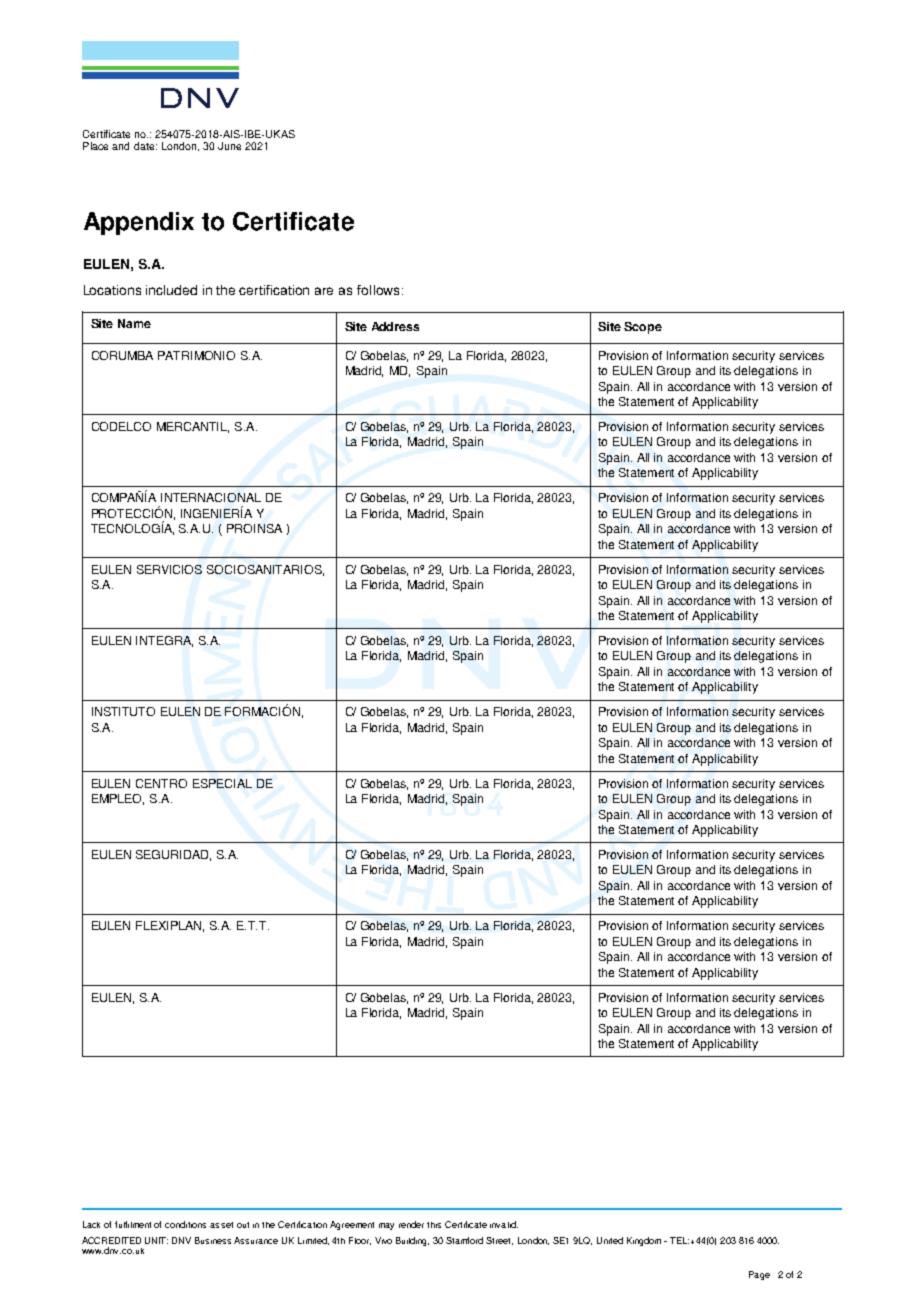  What do you see at coordinates (169, 569) in the screenshot?
I see `SERVICIOS` at bounding box center [169, 569].
